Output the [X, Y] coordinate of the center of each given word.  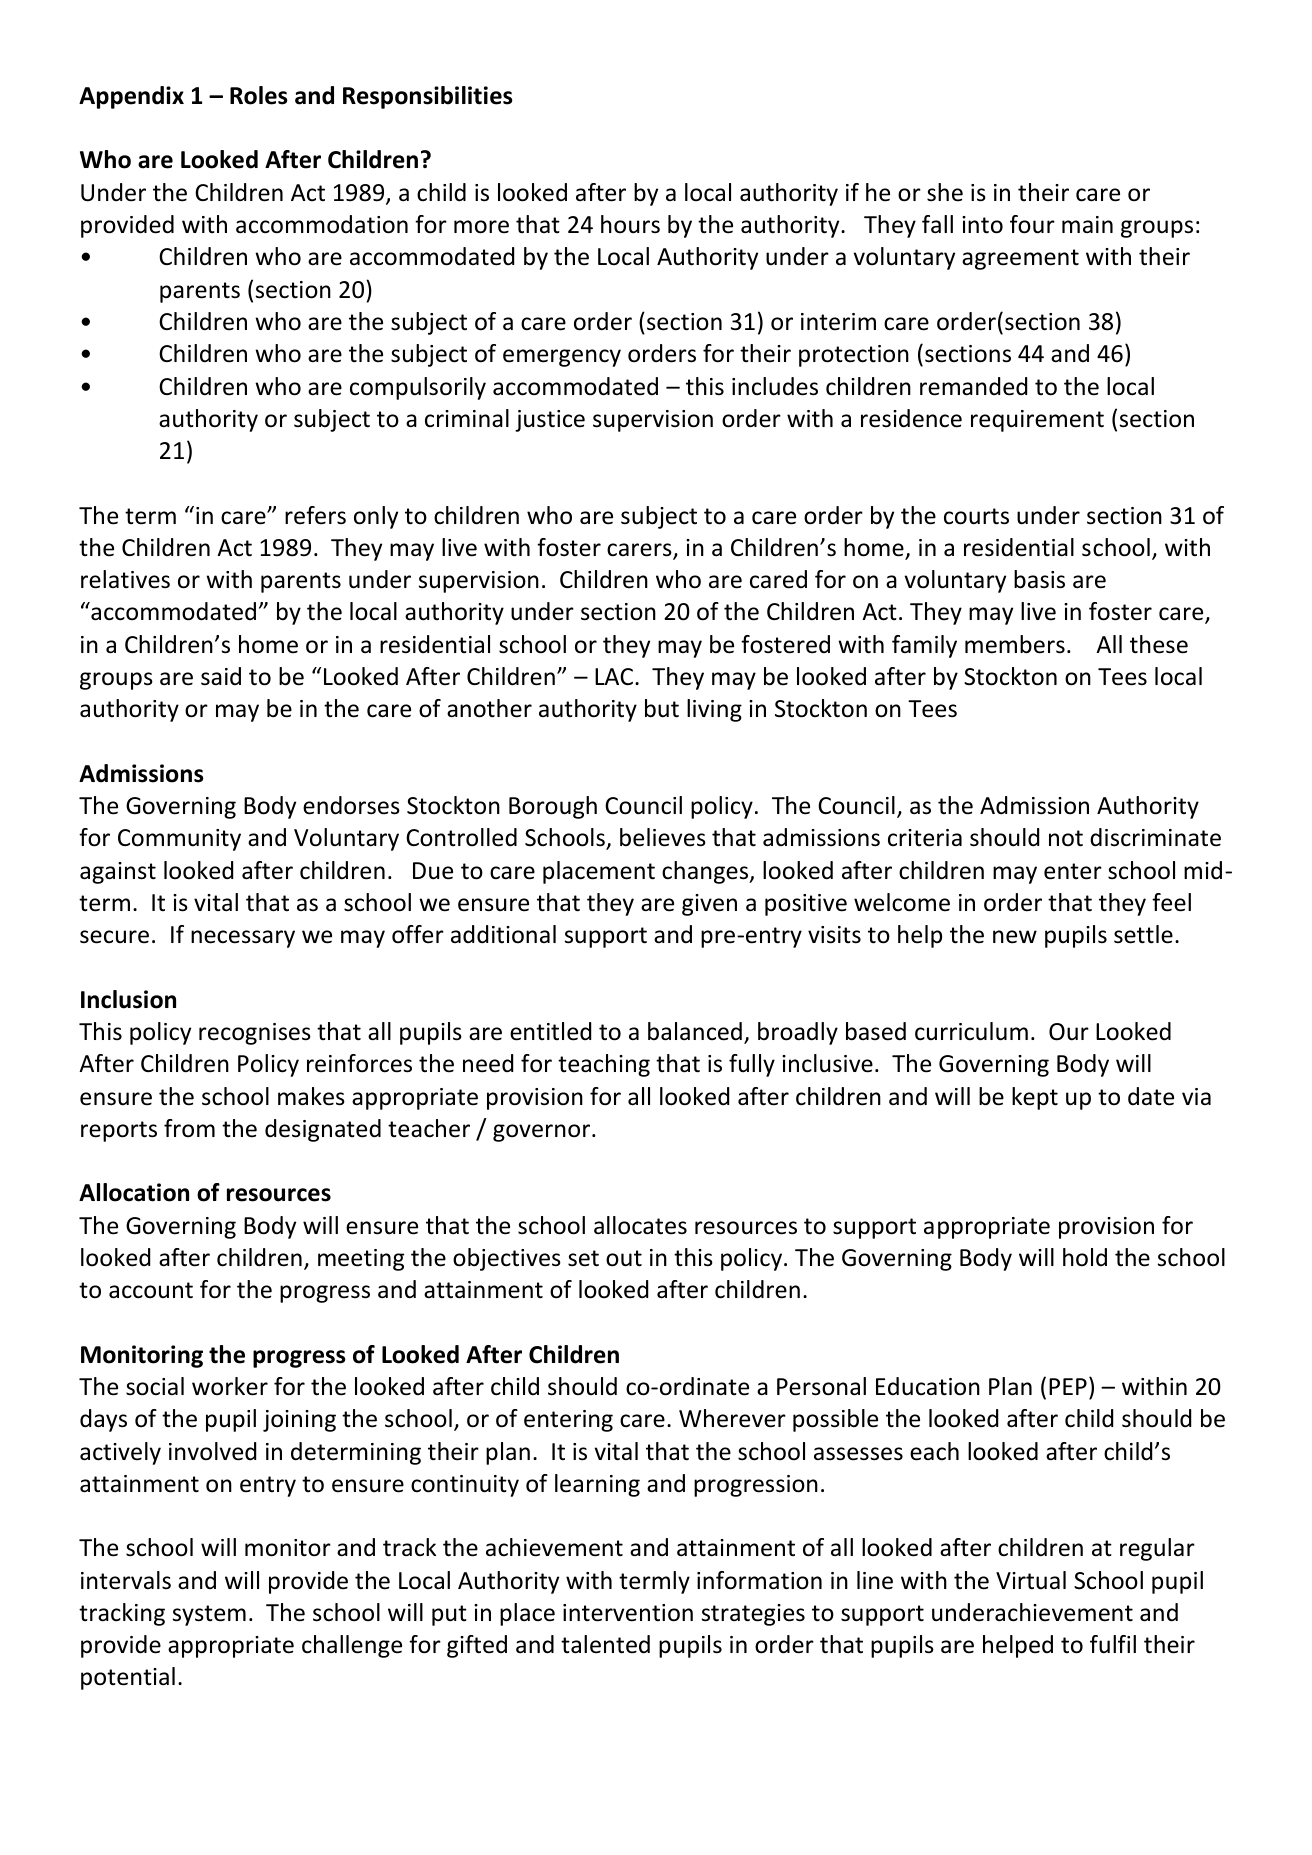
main [1087, 224]
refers [315, 515]
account [151, 1290]
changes [706, 872]
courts [976, 516]
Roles [259, 95]
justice [550, 421]
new [1015, 937]
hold [1085, 1257]
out [624, 1258]
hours [630, 224]
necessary [243, 939]
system [209, 1615]
